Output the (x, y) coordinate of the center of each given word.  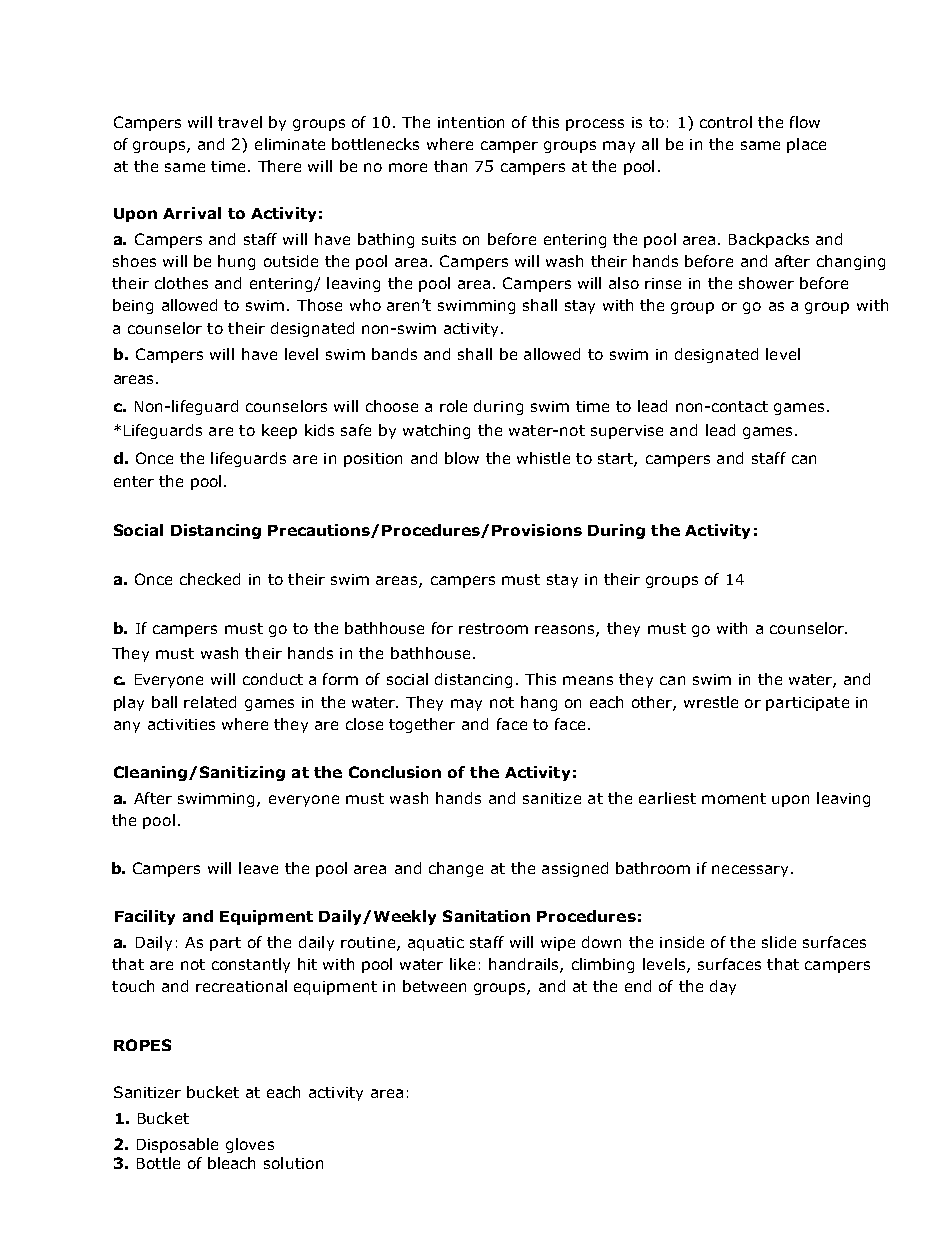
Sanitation (486, 916)
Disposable (177, 1145)
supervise (627, 432)
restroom (493, 628)
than (450, 166)
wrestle (711, 702)
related (210, 702)
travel (240, 122)
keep (279, 431)
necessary (750, 871)
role (453, 406)
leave (258, 868)
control (726, 122)
